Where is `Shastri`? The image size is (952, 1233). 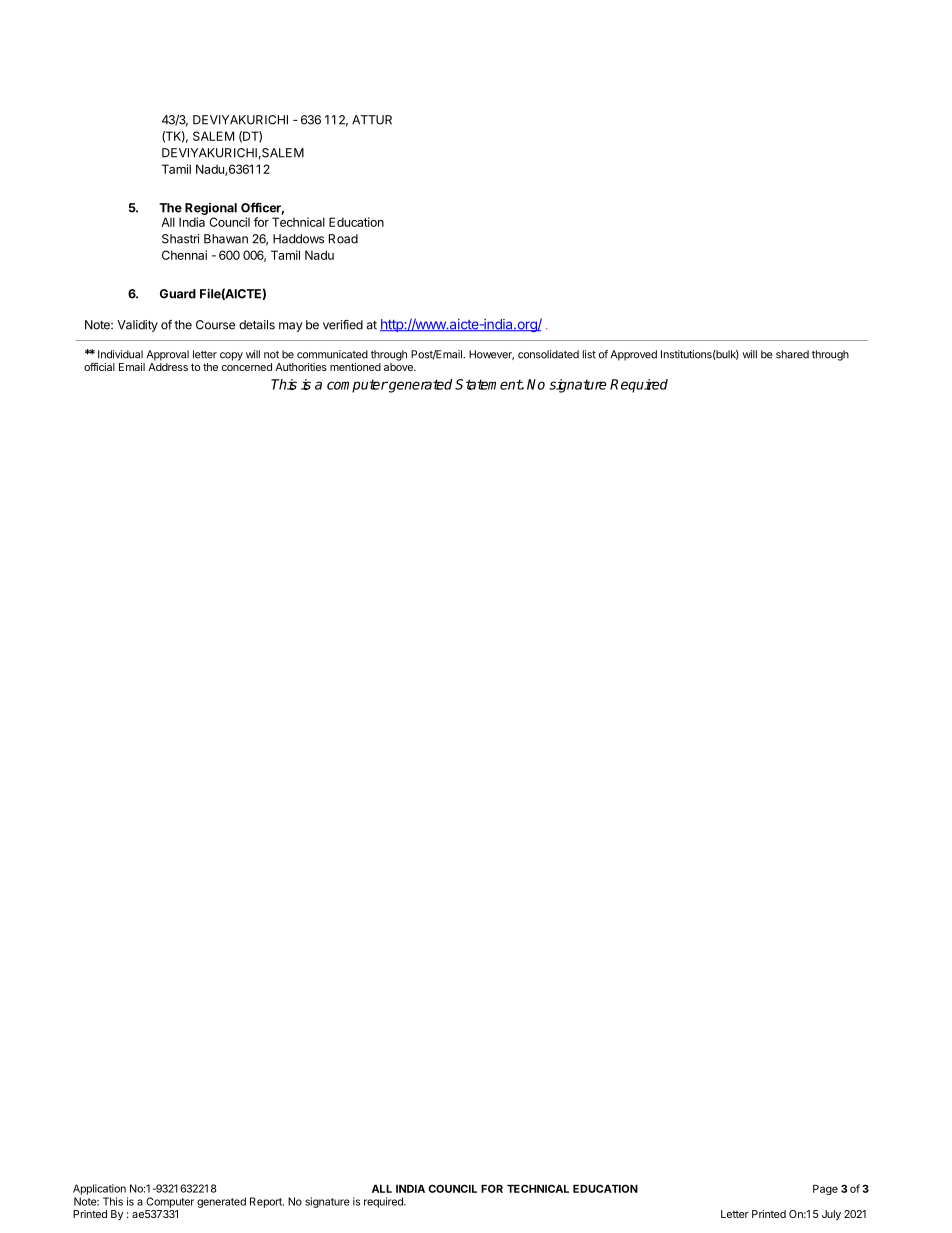 Shastri is located at coordinates (180, 239).
